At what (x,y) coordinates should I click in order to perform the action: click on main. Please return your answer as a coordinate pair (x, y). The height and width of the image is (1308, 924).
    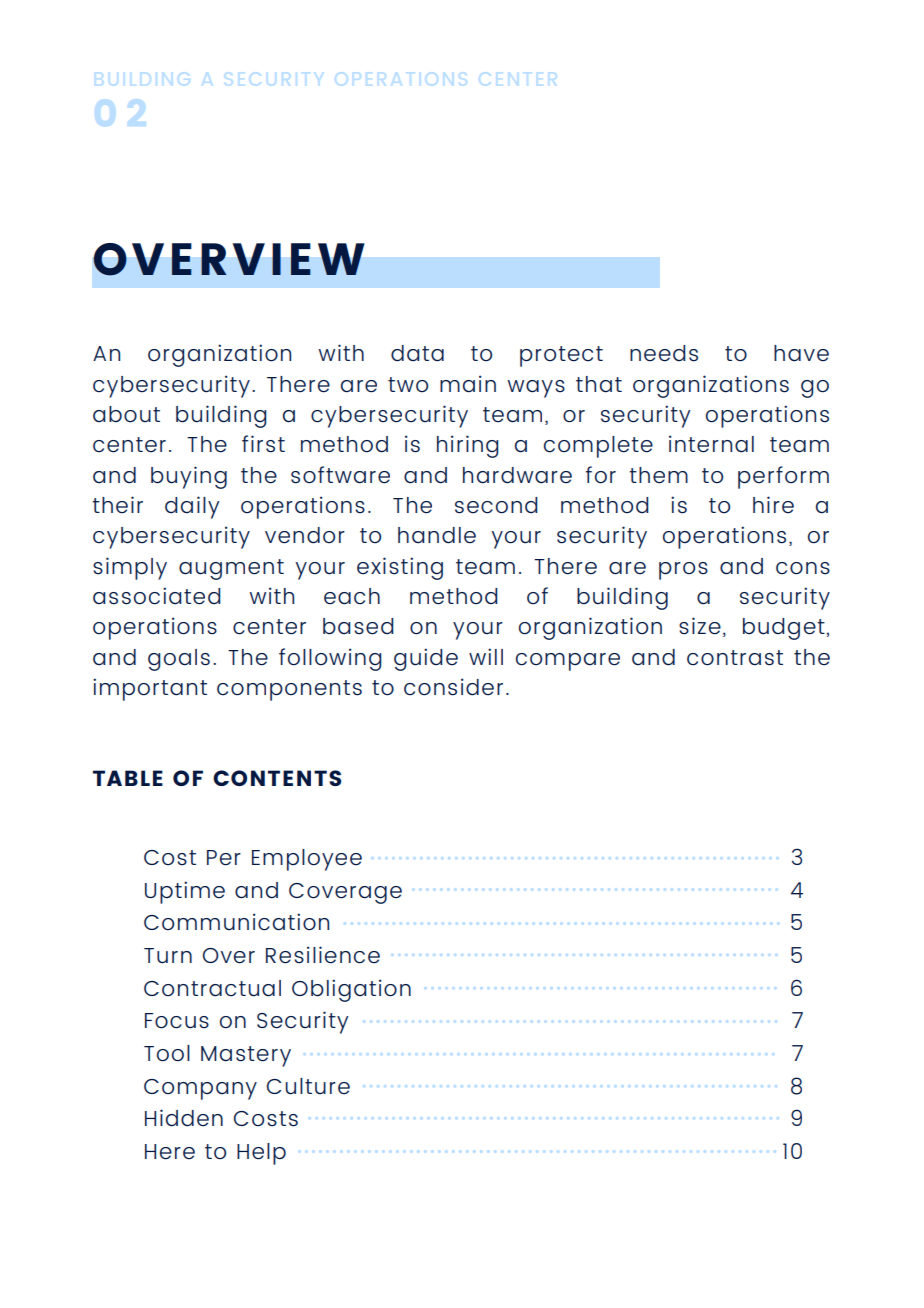
    Looking at the image, I should click on (468, 384).
